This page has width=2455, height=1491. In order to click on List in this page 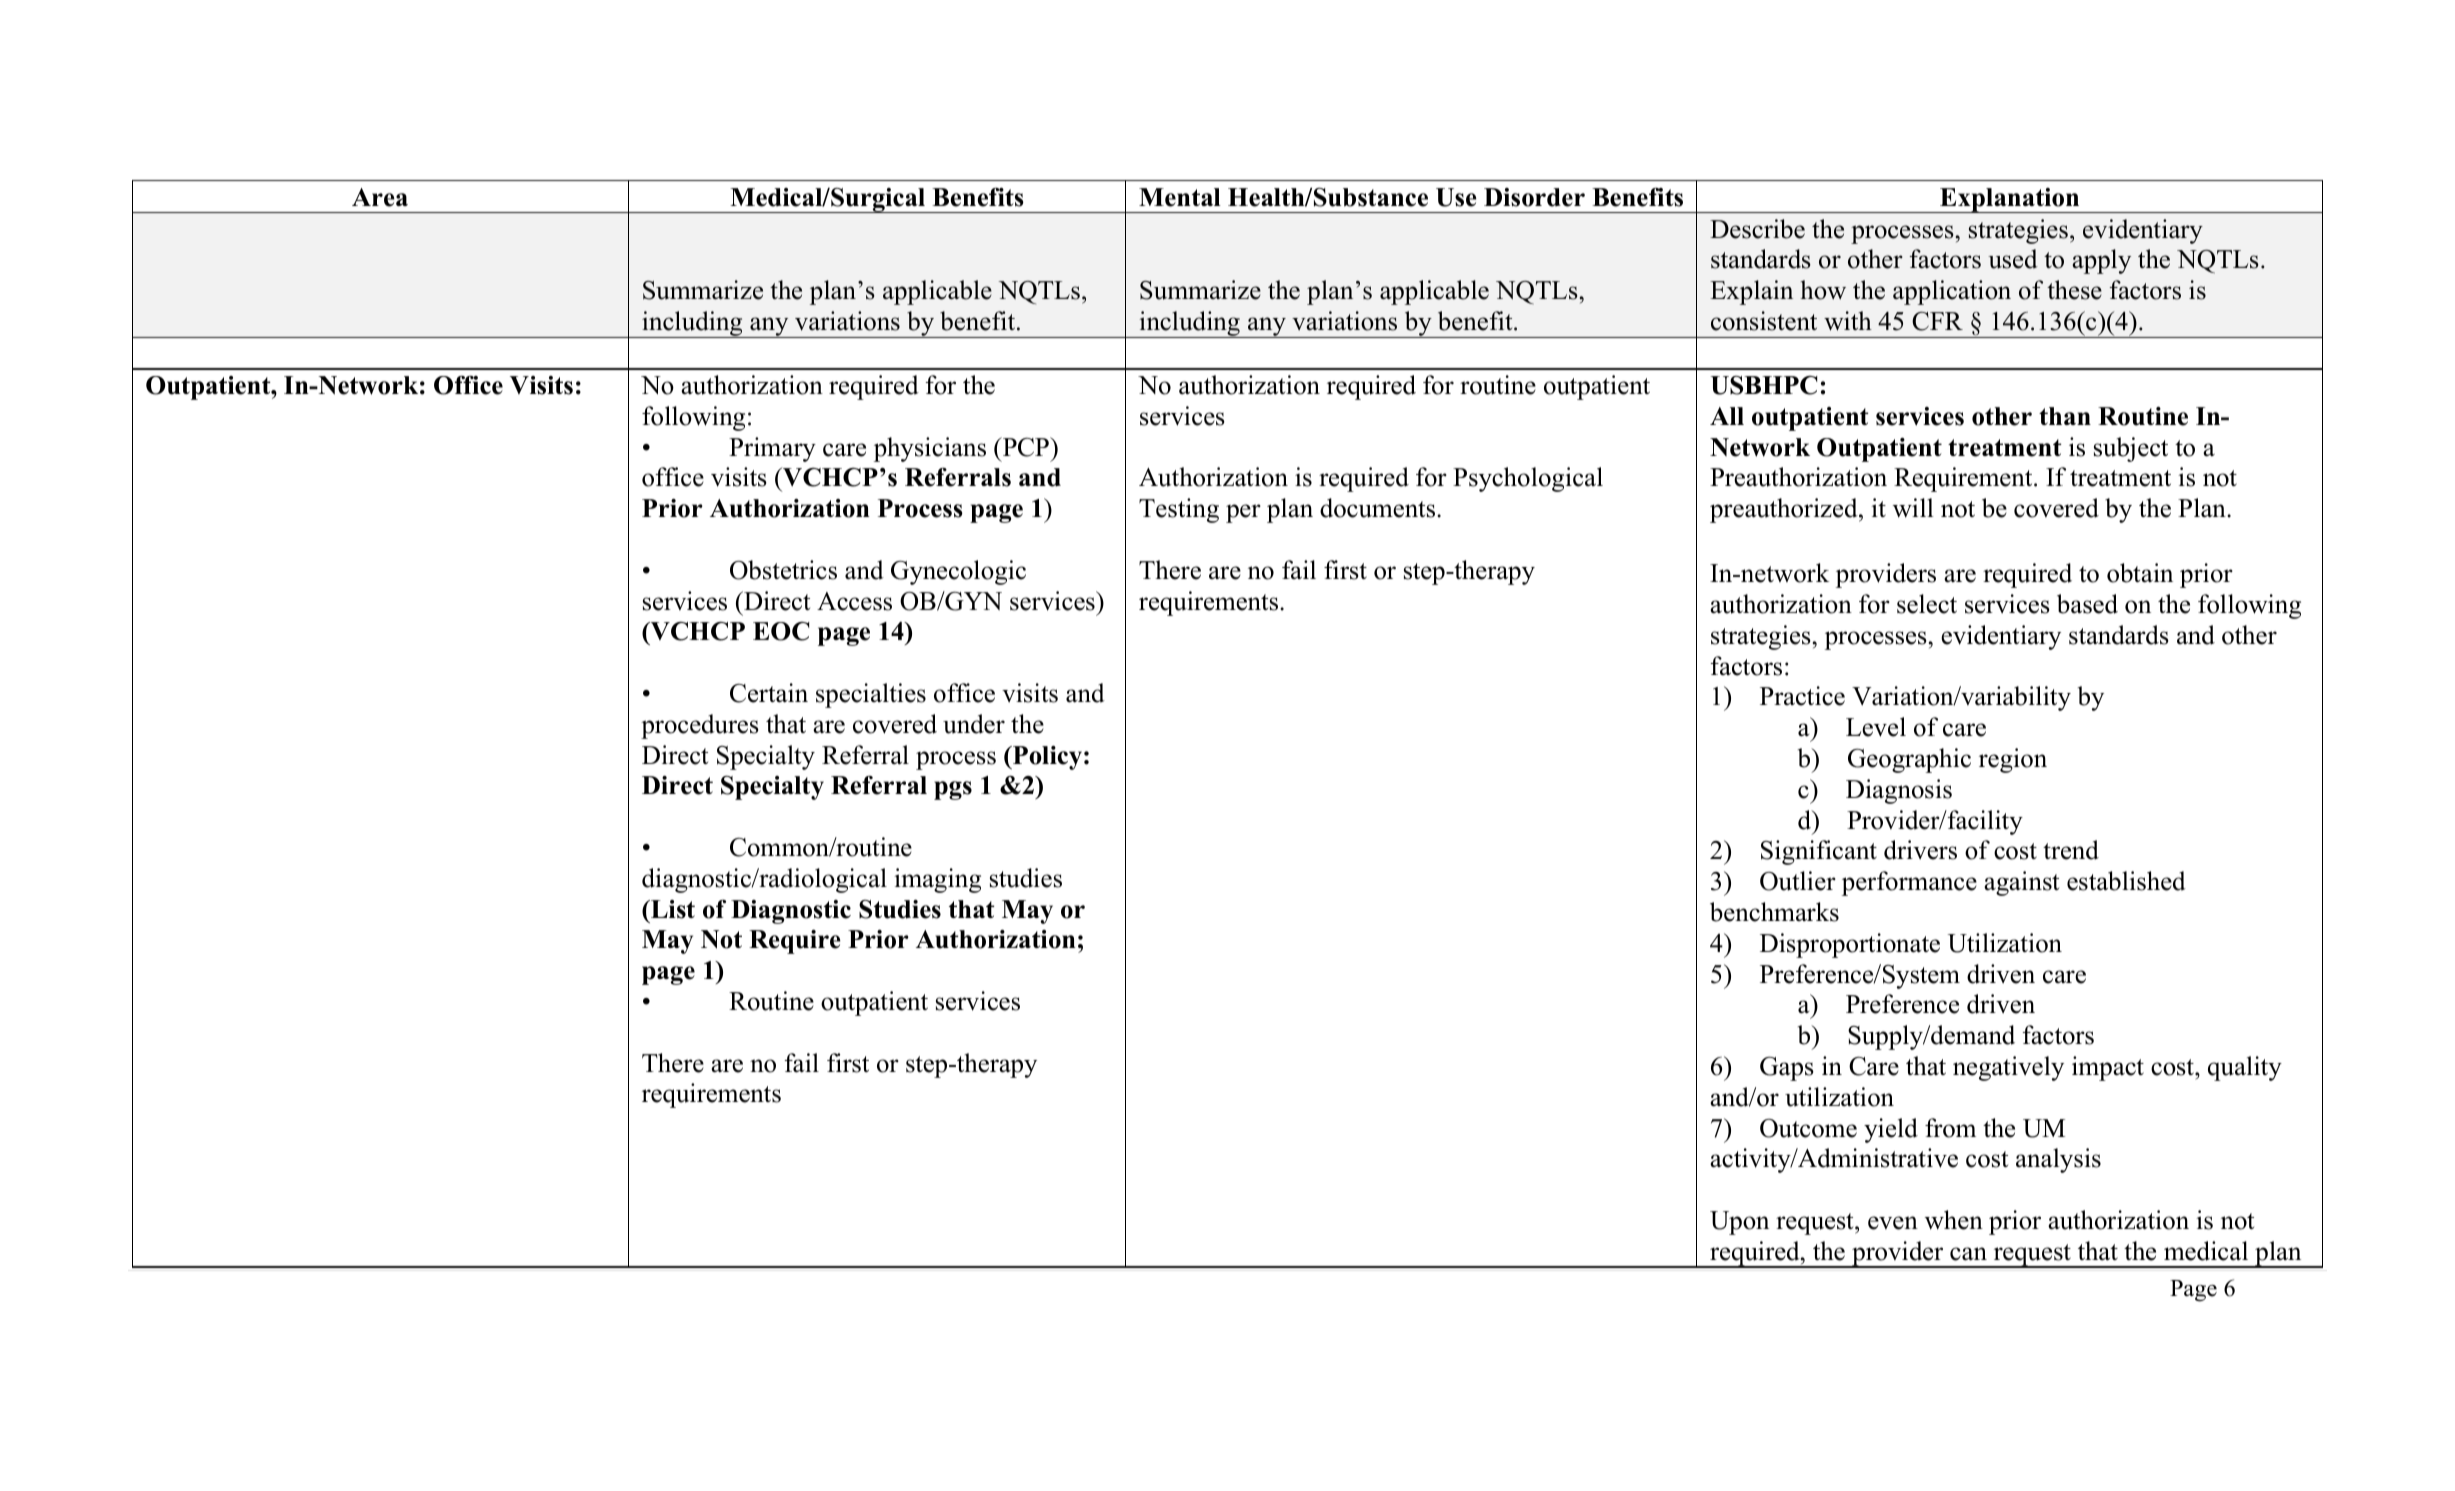, I will do `click(672, 909)`.
